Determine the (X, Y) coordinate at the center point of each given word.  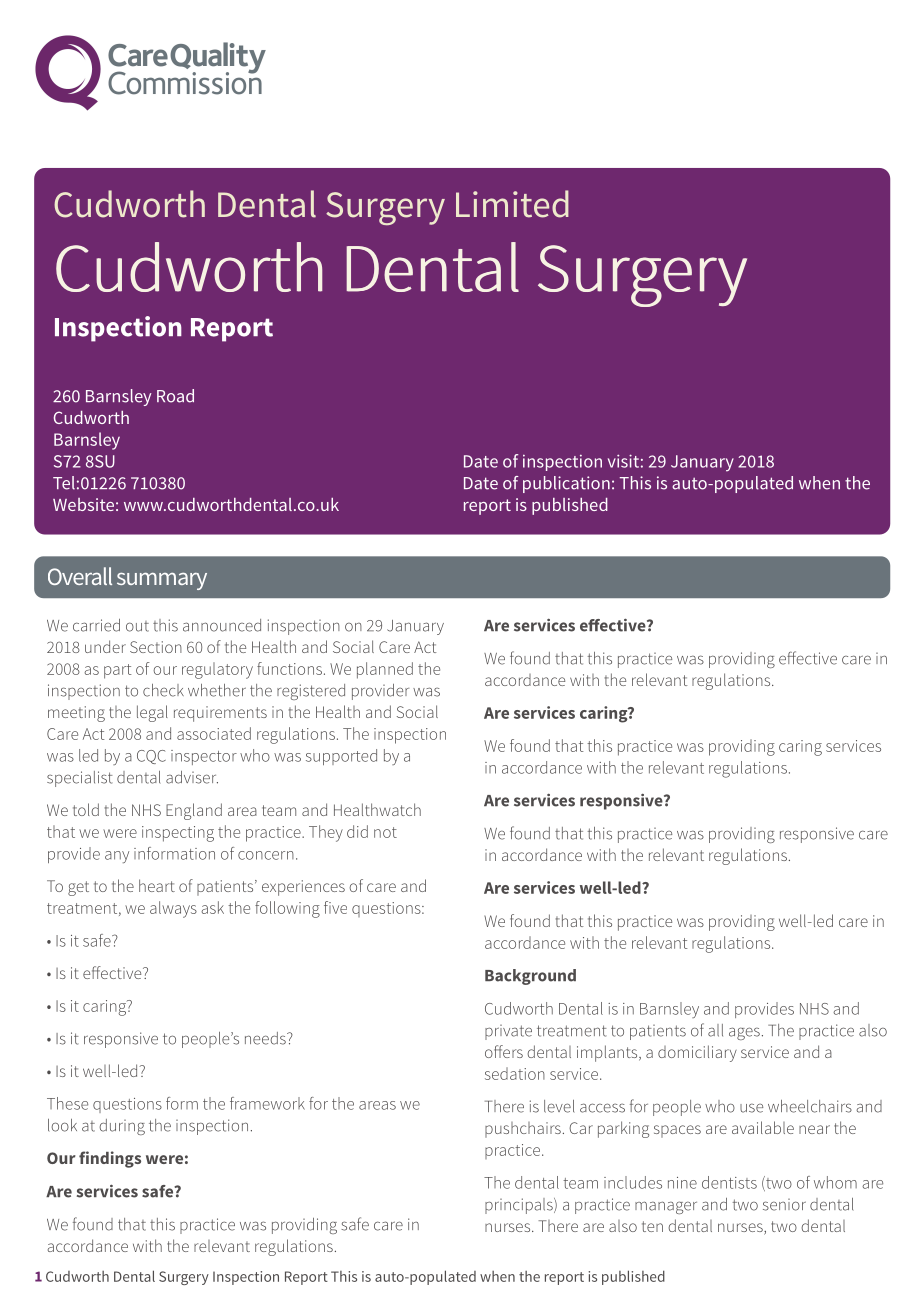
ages (744, 1033)
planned (385, 670)
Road (175, 396)
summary (162, 581)
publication (566, 484)
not (385, 832)
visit (623, 461)
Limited (512, 204)
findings (110, 1159)
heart (157, 885)
